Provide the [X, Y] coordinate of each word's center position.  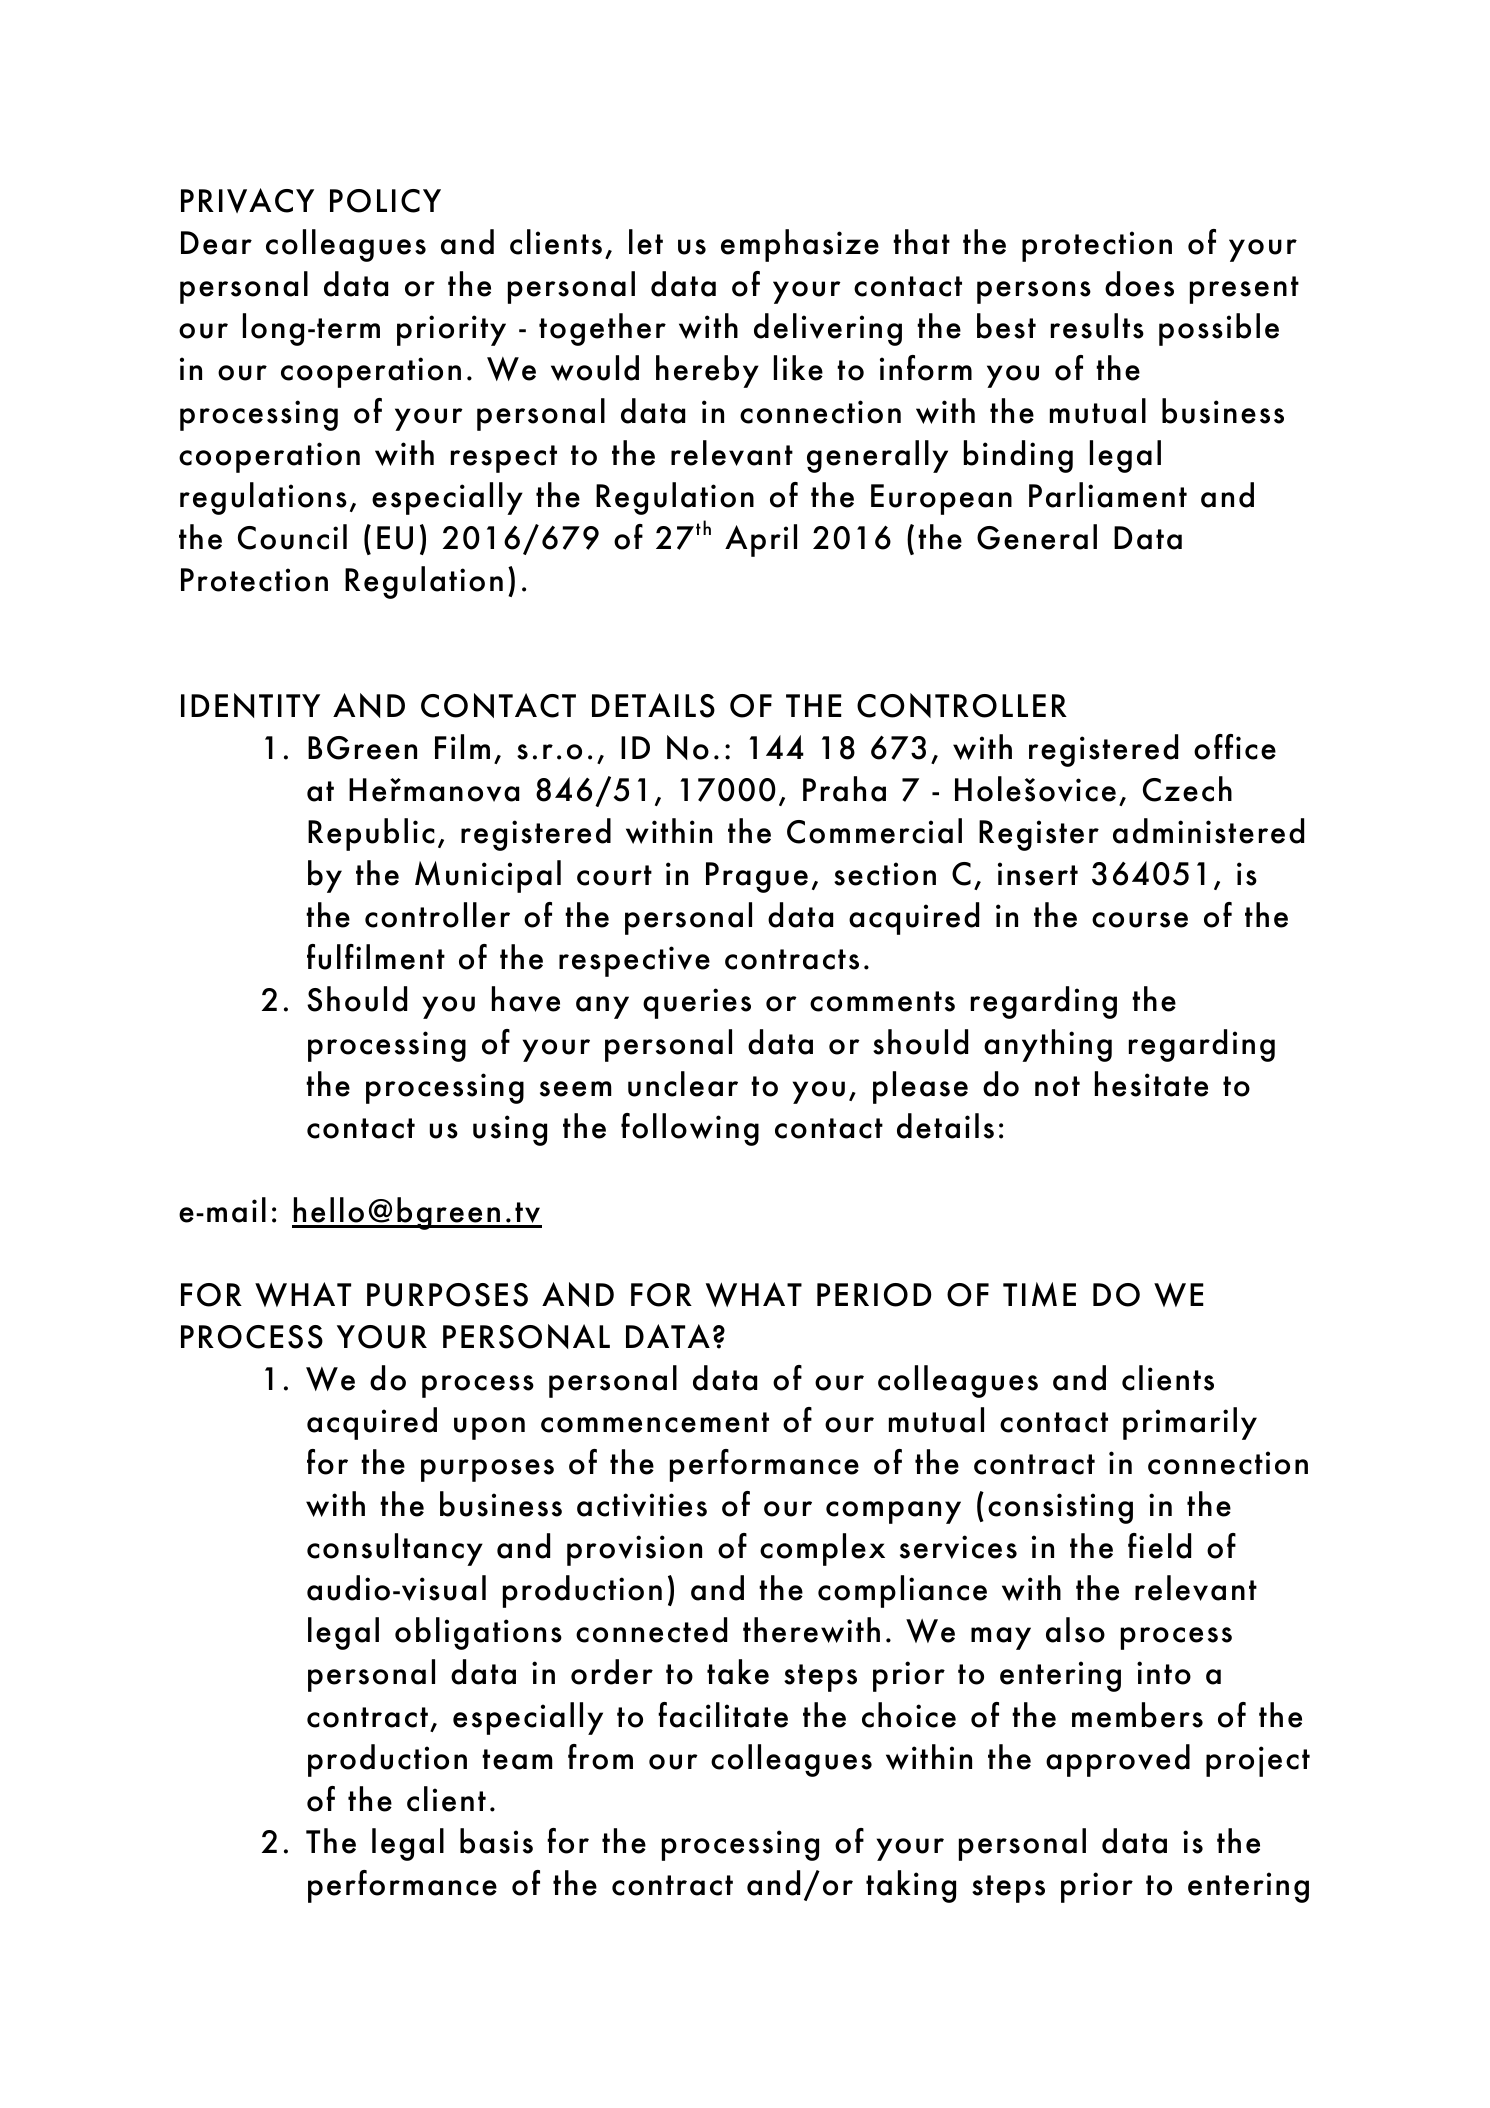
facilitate [723, 1715]
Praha [844, 789]
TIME [1039, 1294]
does [1139, 284]
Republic [371, 834]
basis [496, 1841]
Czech [1187, 789]
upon [489, 1428]
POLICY [385, 201]
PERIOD [874, 1295]
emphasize [800, 245]
